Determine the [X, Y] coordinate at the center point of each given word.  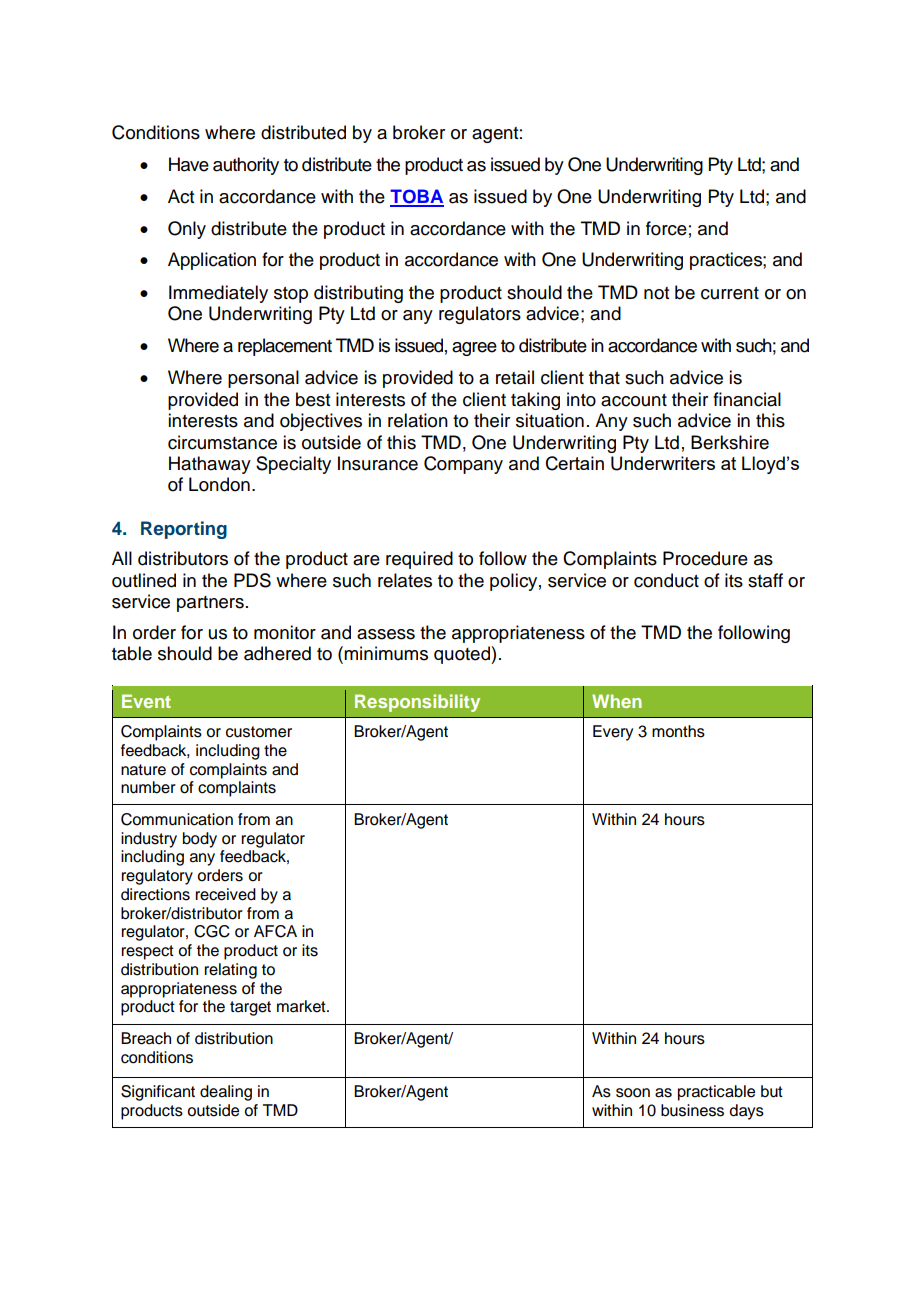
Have [189, 164]
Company [463, 465]
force [666, 228]
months [678, 731]
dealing [226, 1093]
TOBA [417, 197]
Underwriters [663, 463]
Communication [177, 819]
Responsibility [417, 703]
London [219, 484]
